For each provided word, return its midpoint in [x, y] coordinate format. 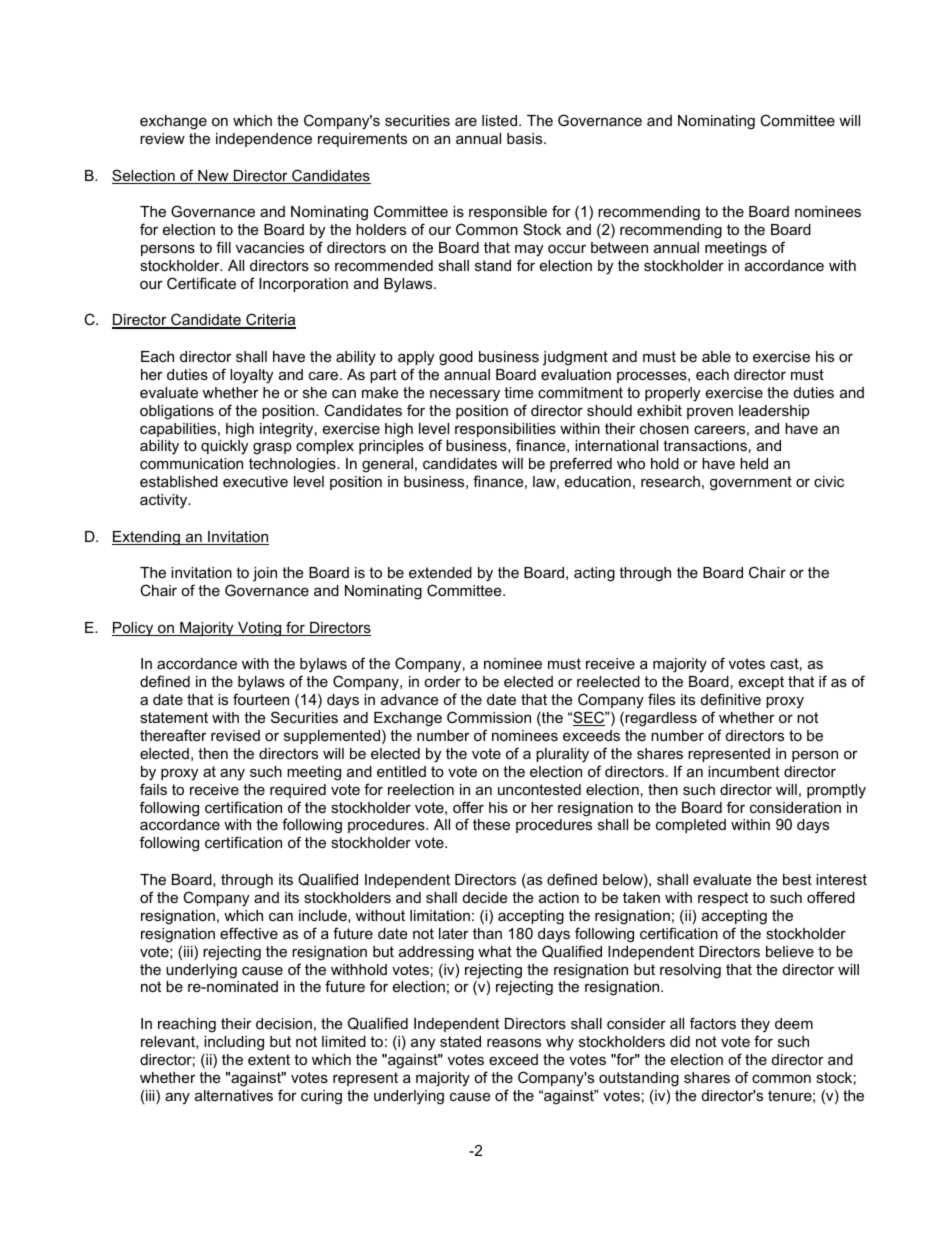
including [234, 1043]
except [761, 683]
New [213, 177]
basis [526, 138]
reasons [514, 1042]
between [619, 247]
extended [440, 572]
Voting [260, 629]
